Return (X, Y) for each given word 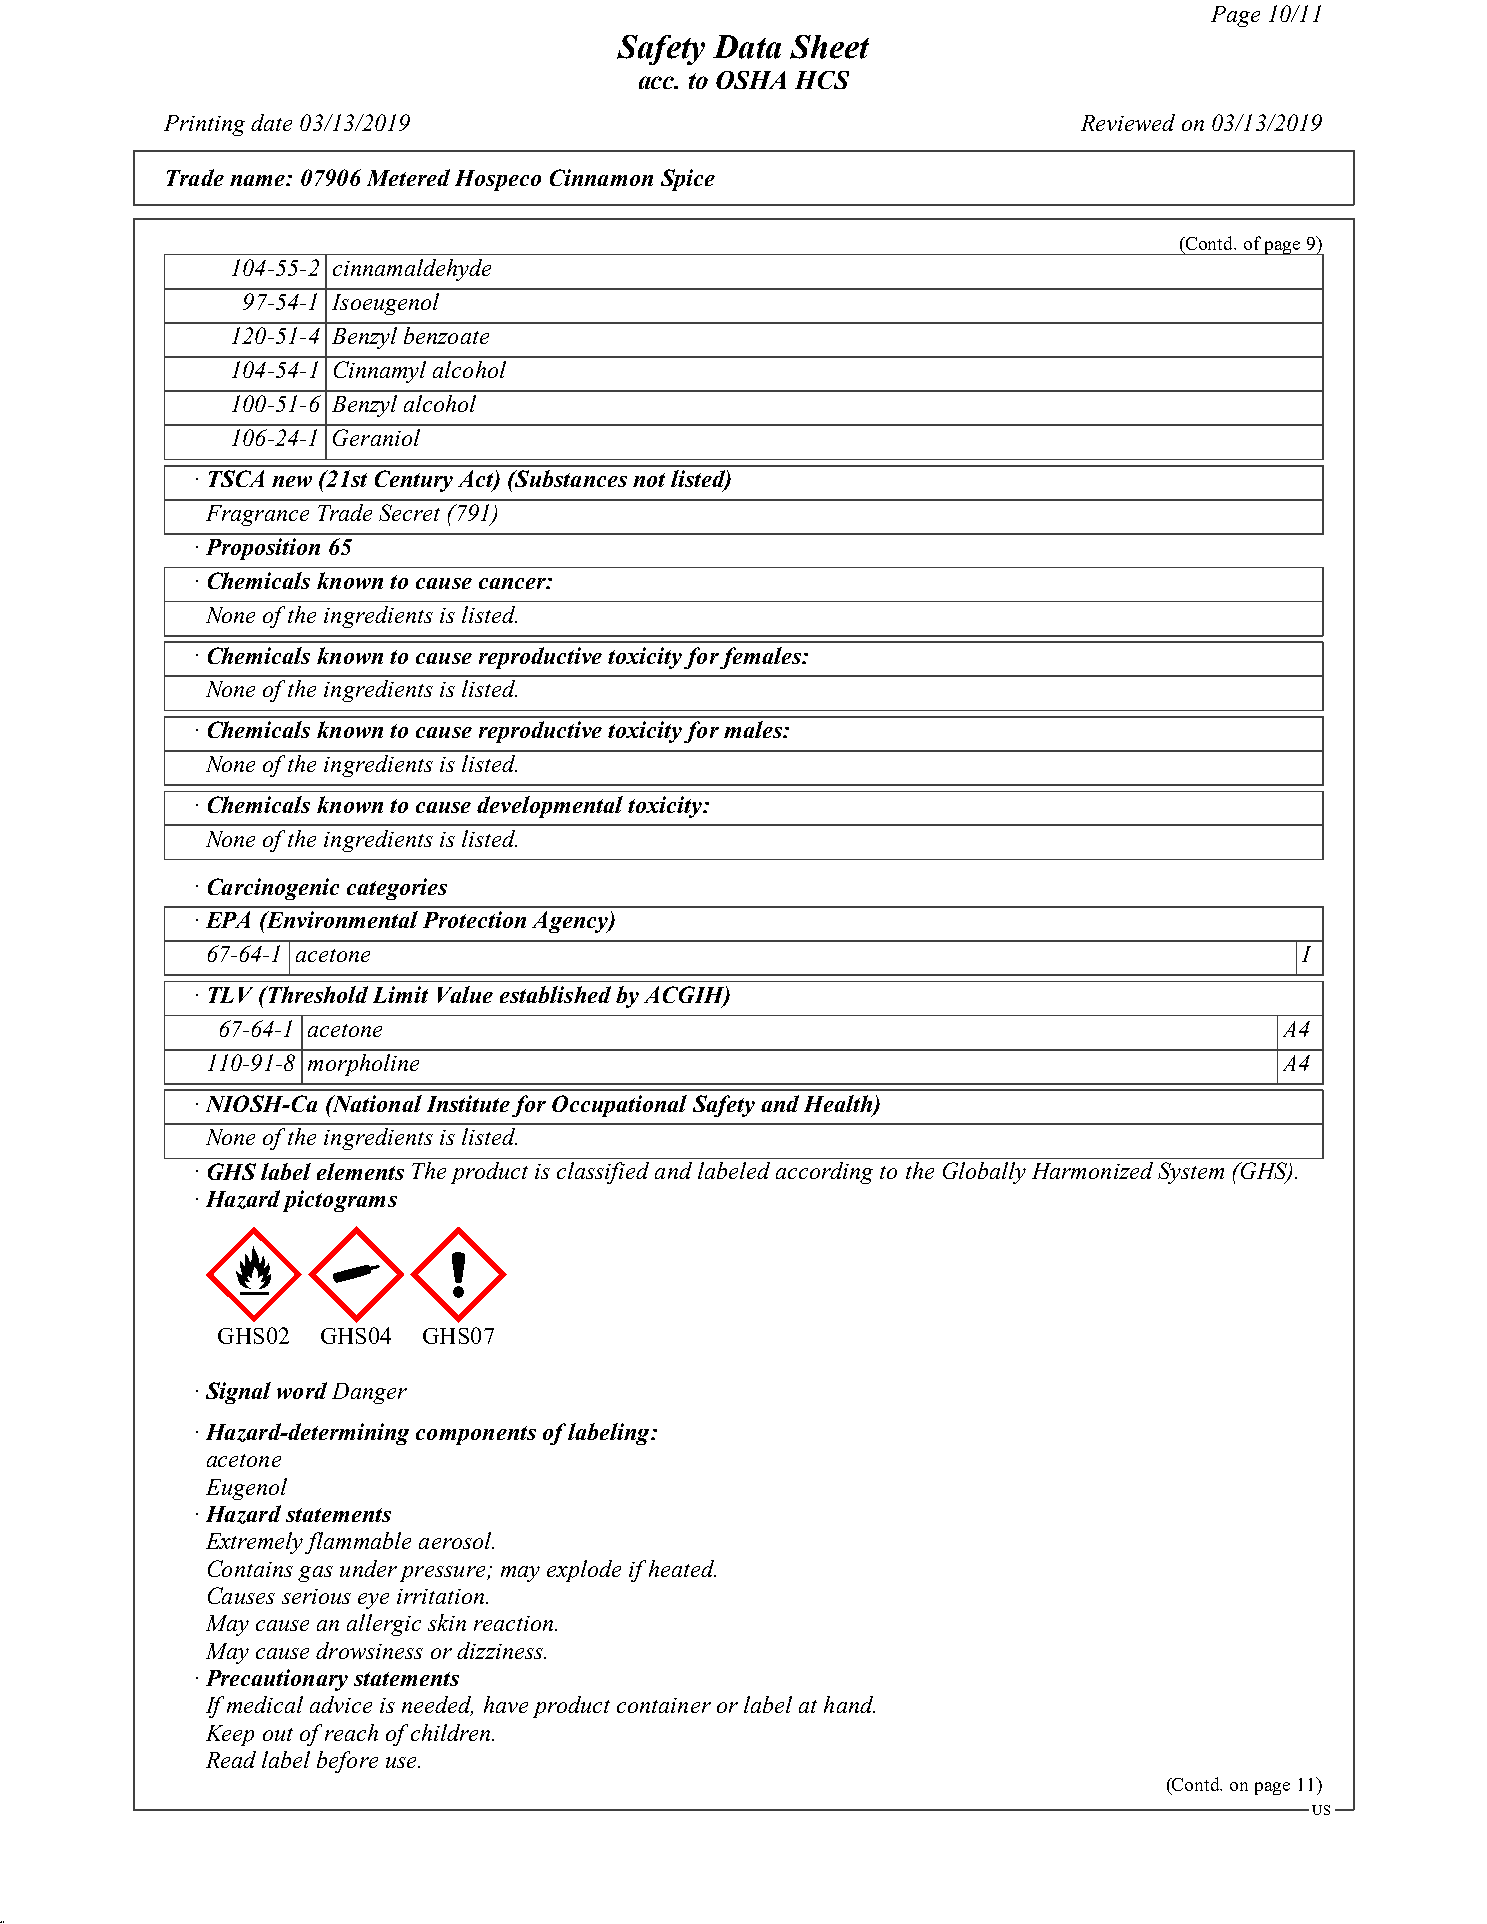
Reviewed (1128, 122)
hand (849, 1704)
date (271, 122)
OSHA (751, 80)
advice (341, 1704)
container (664, 1705)
